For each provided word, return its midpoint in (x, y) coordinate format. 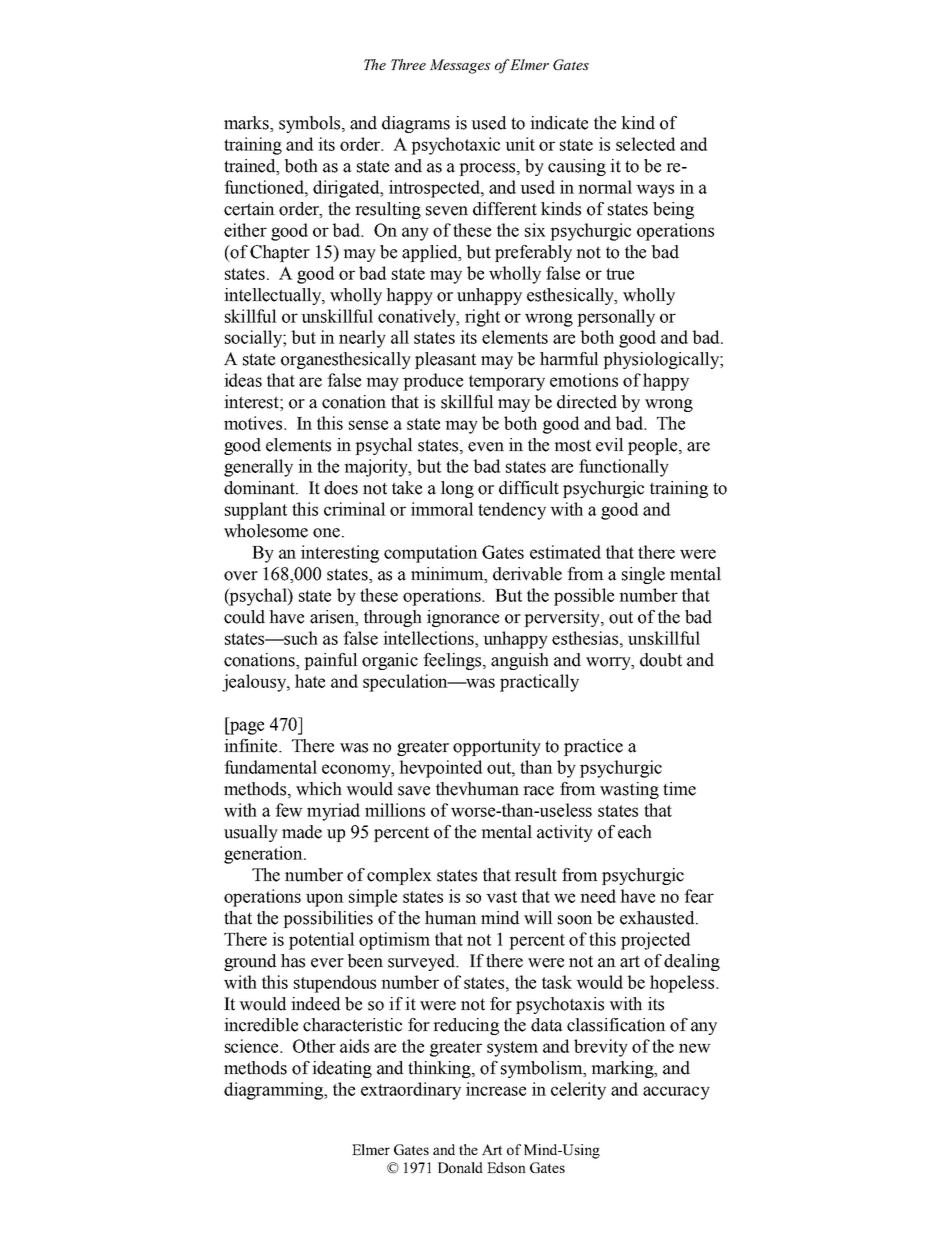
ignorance (463, 618)
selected (645, 144)
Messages (460, 66)
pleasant (445, 360)
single (643, 575)
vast (501, 897)
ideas (243, 380)
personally (616, 318)
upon (325, 900)
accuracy (676, 1093)
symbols (311, 124)
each (635, 832)
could (244, 617)
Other (314, 1046)
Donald (460, 1167)
